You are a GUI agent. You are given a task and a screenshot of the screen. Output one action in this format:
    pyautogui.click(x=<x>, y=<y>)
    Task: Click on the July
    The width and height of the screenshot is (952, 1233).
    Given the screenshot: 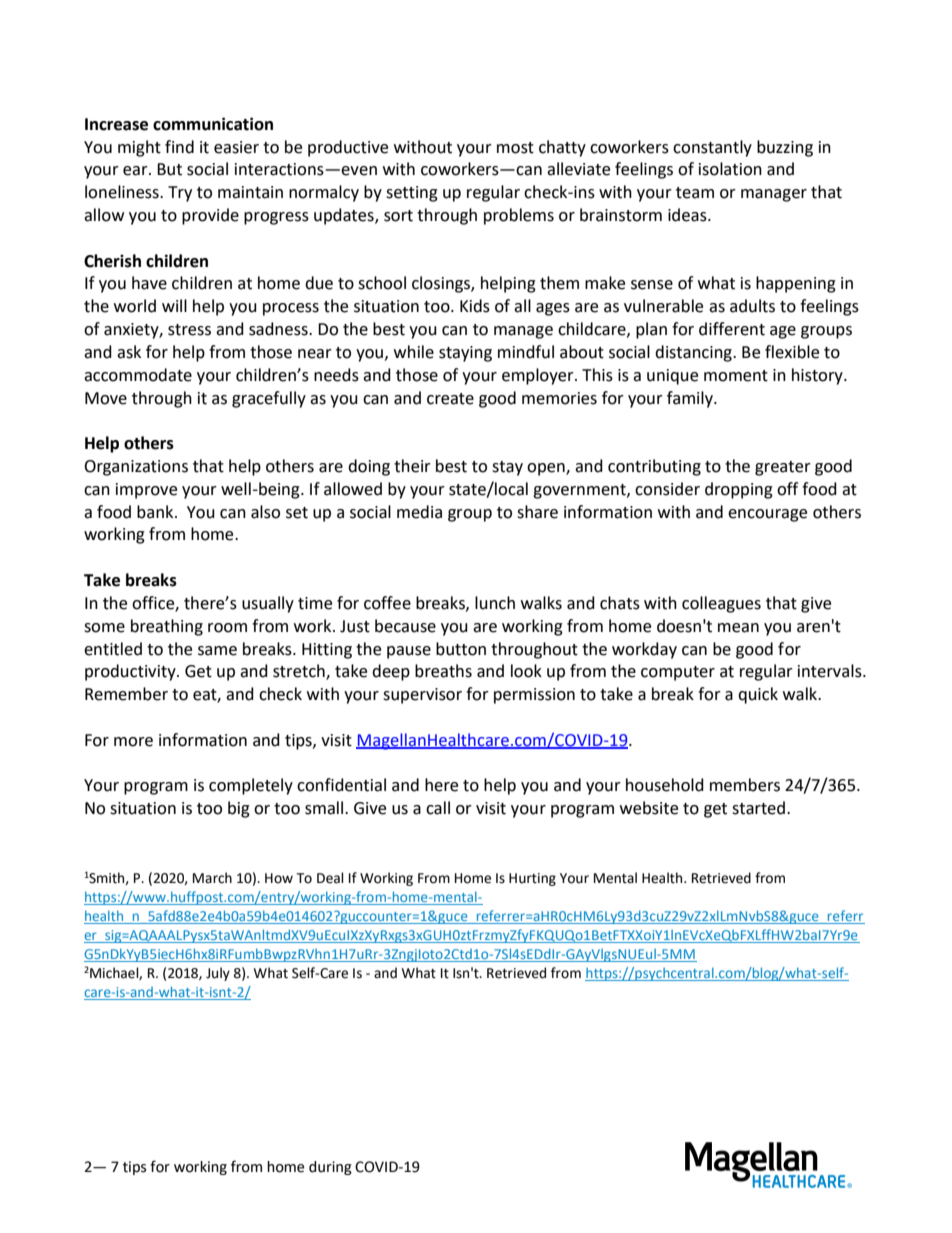 What is the action you would take?
    pyautogui.click(x=218, y=974)
